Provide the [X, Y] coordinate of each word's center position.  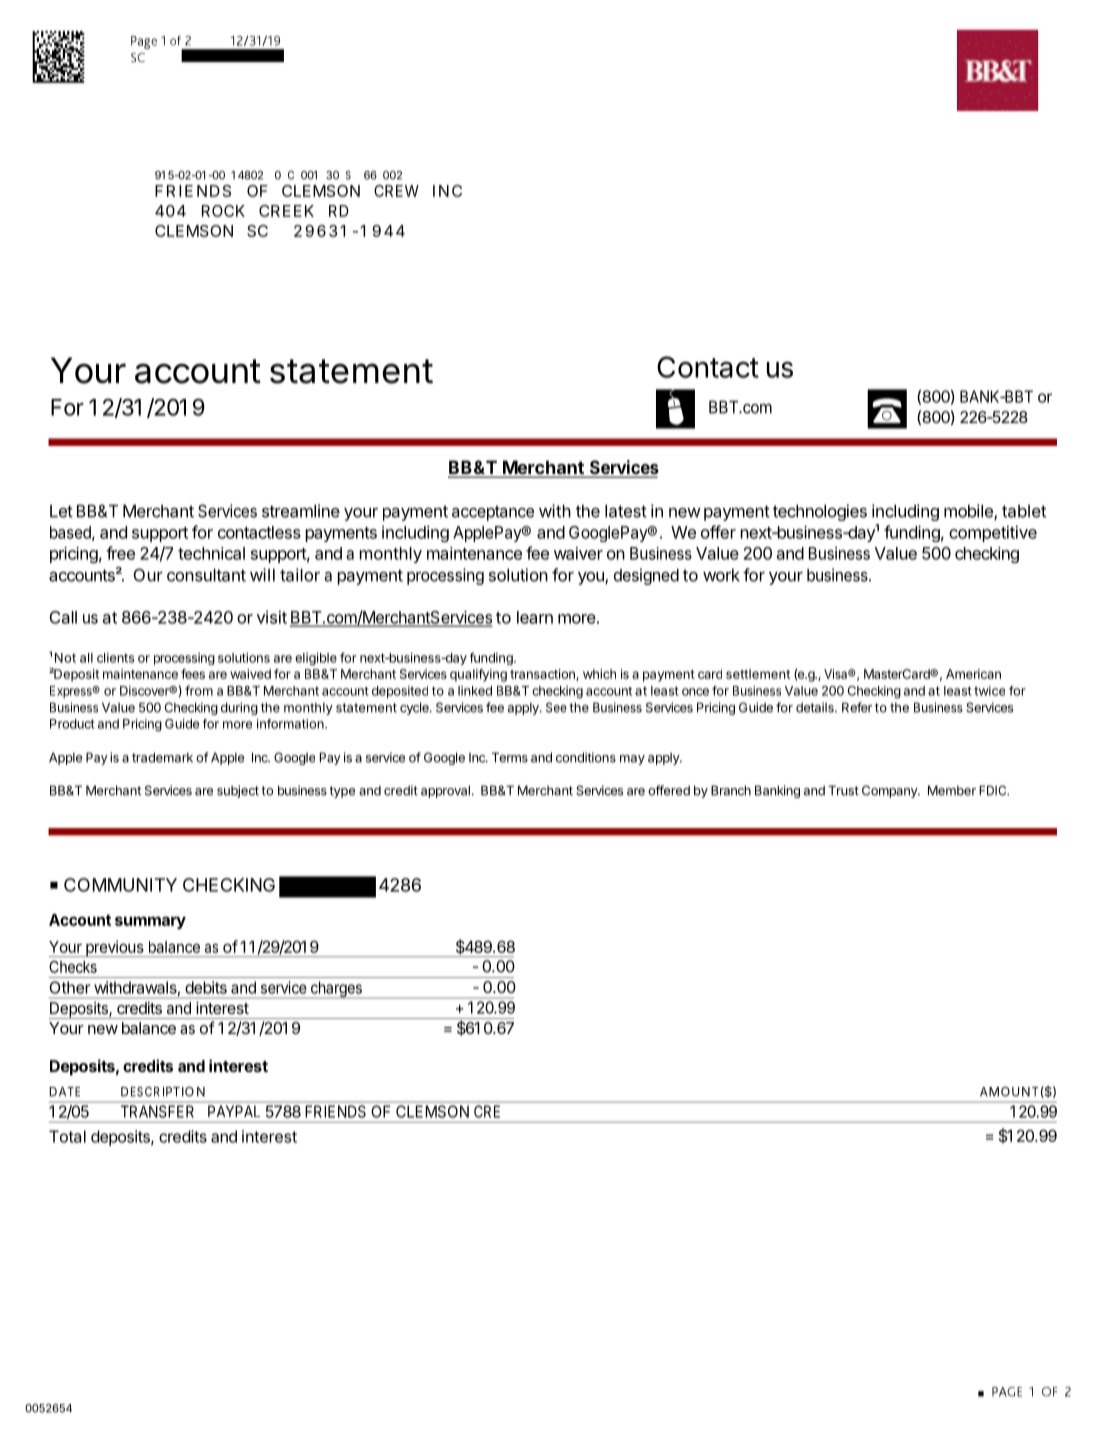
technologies [820, 512]
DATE [65, 1092]
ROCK [223, 211]
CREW [396, 191]
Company [890, 791]
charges [336, 990]
